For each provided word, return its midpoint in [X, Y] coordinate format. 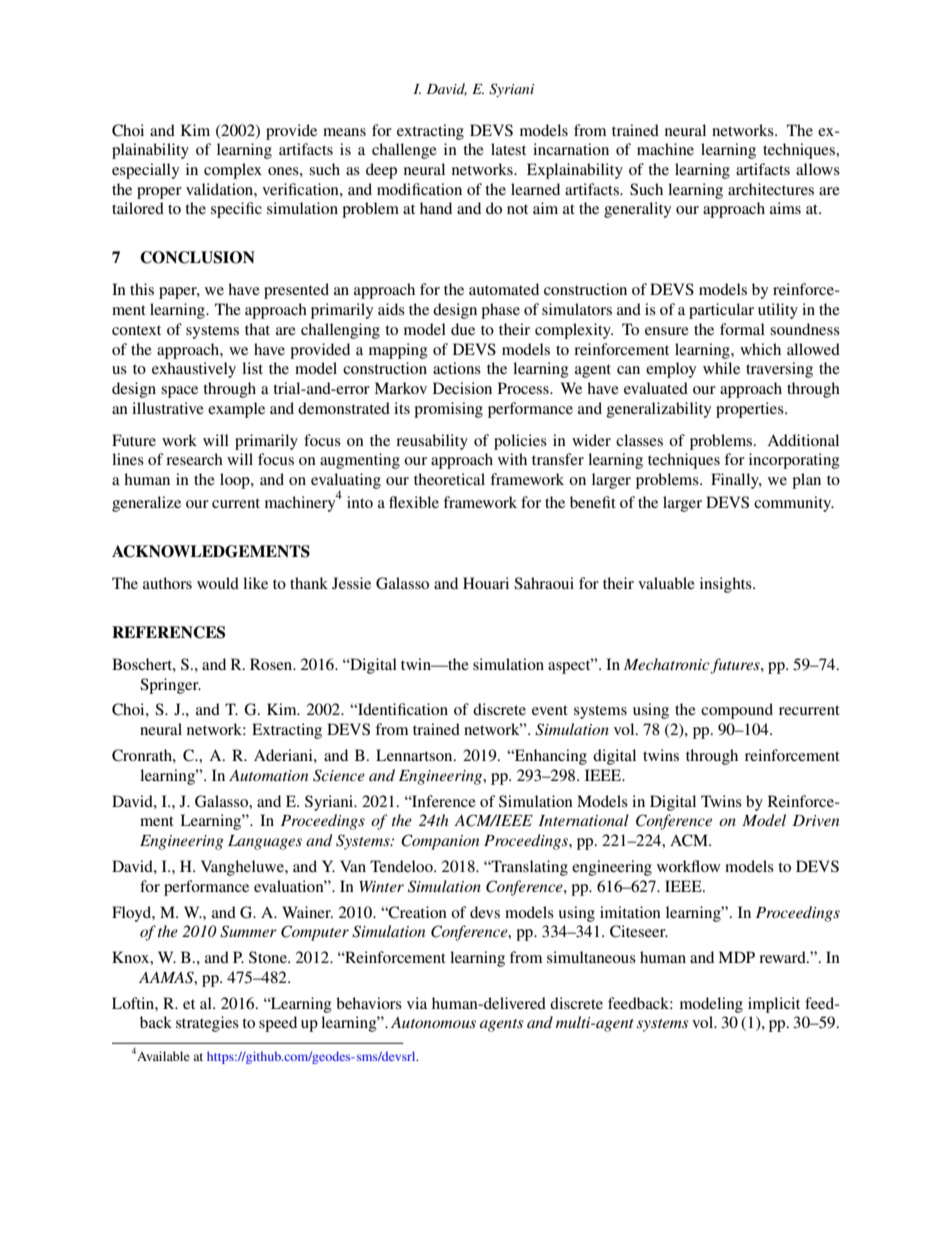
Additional [803, 440]
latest [508, 149]
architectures [771, 189]
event [550, 710]
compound [737, 711]
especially [145, 171]
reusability [432, 442]
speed [278, 1024]
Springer [170, 686]
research [194, 459]
